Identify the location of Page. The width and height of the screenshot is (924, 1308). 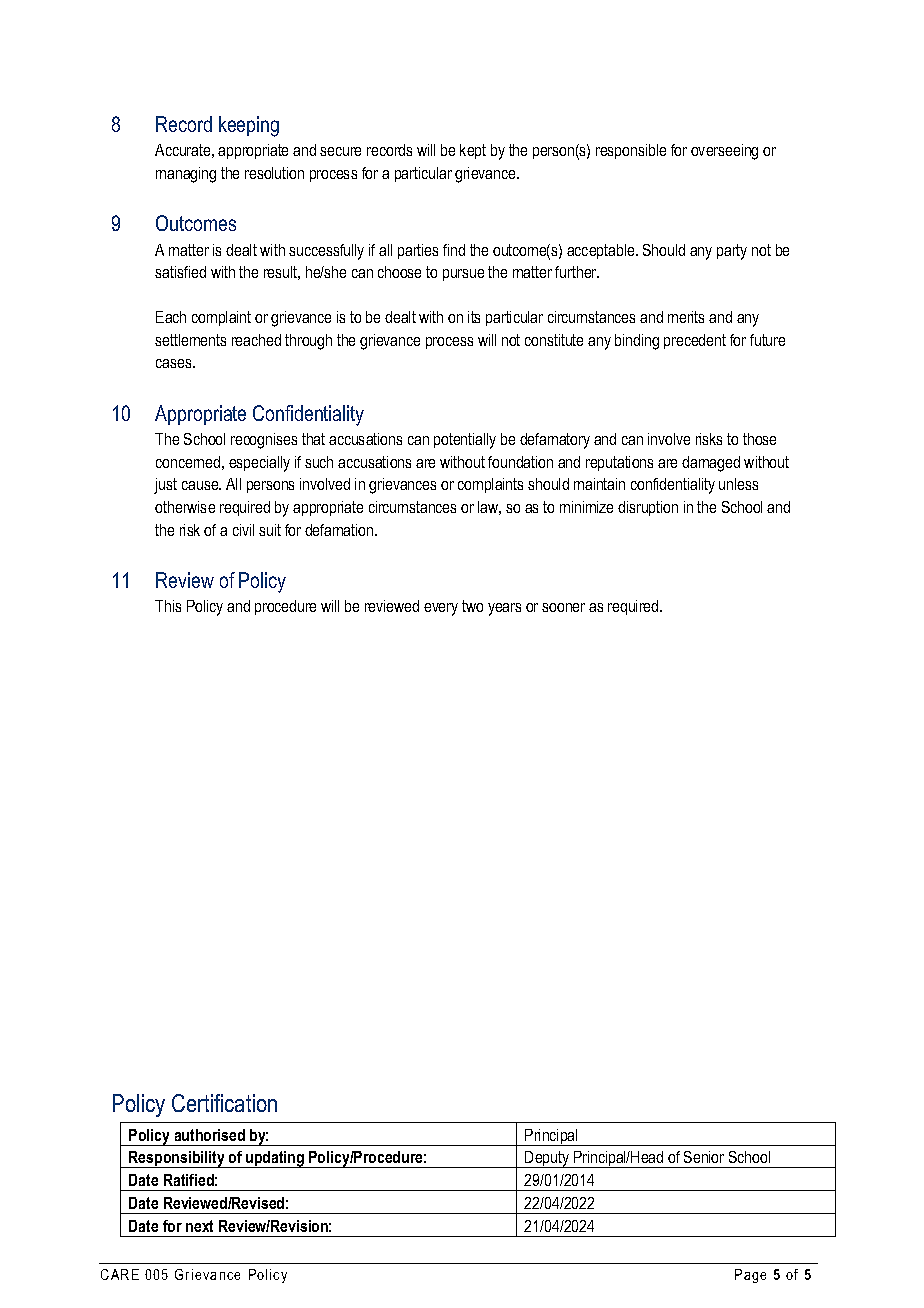
(750, 1276).
